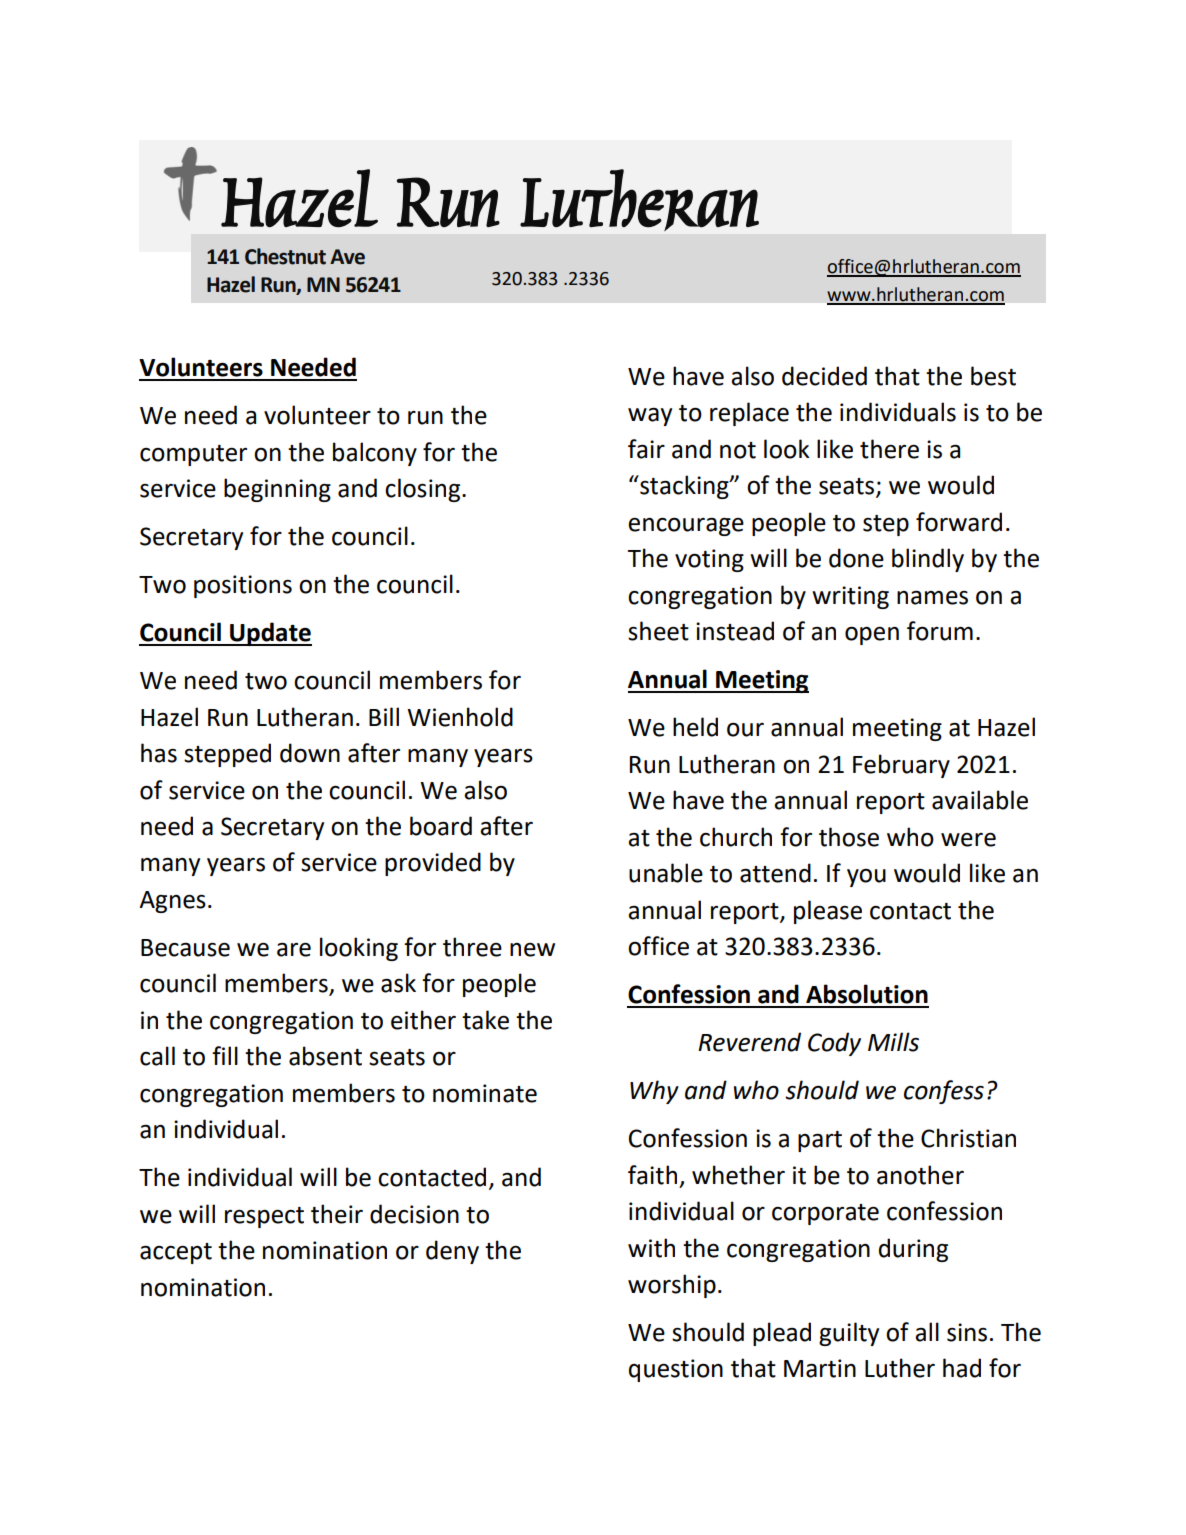 This screenshot has width=1186, height=1535. I want to click on computer, so click(193, 455).
